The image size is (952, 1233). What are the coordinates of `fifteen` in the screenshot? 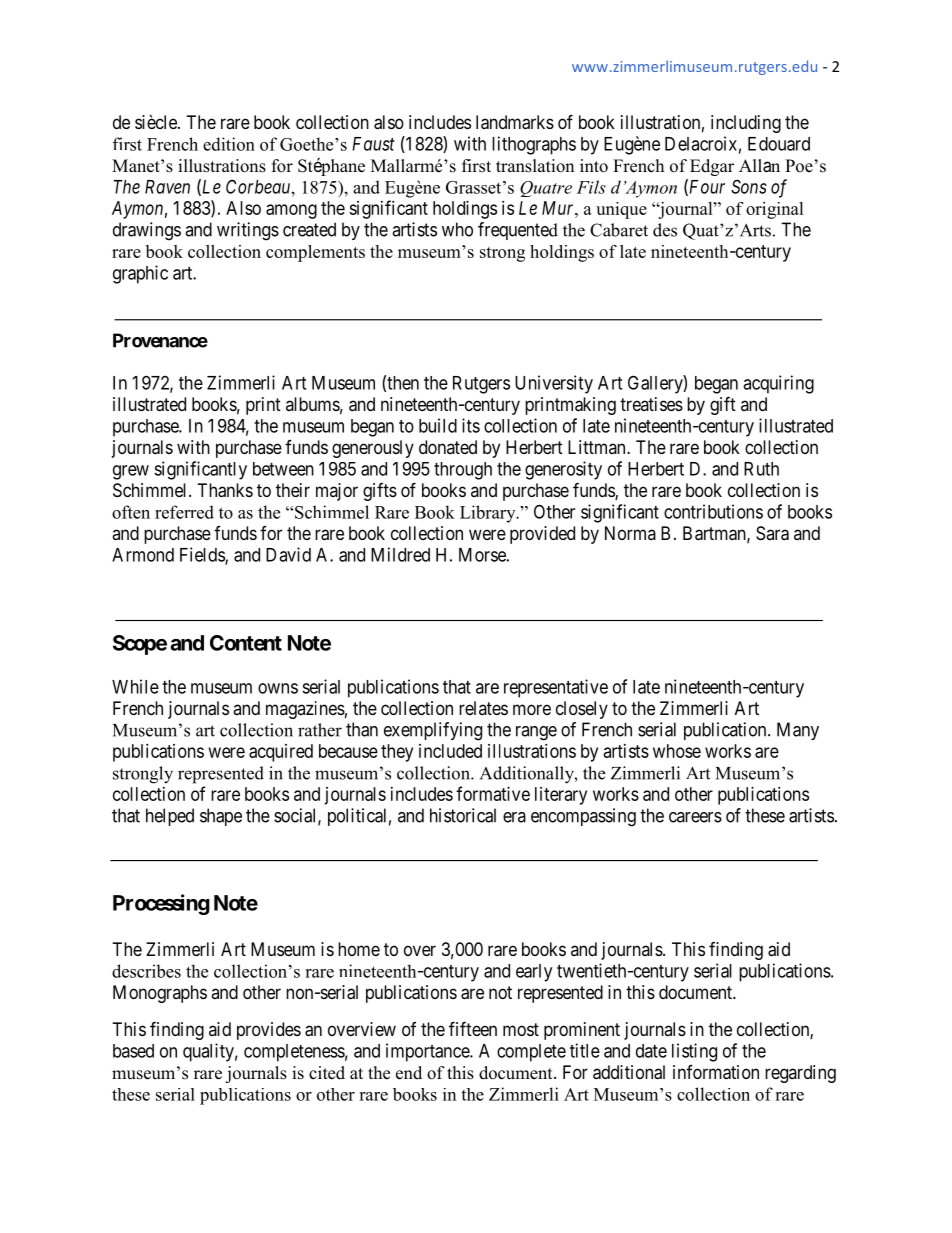 It's located at (473, 1028).
